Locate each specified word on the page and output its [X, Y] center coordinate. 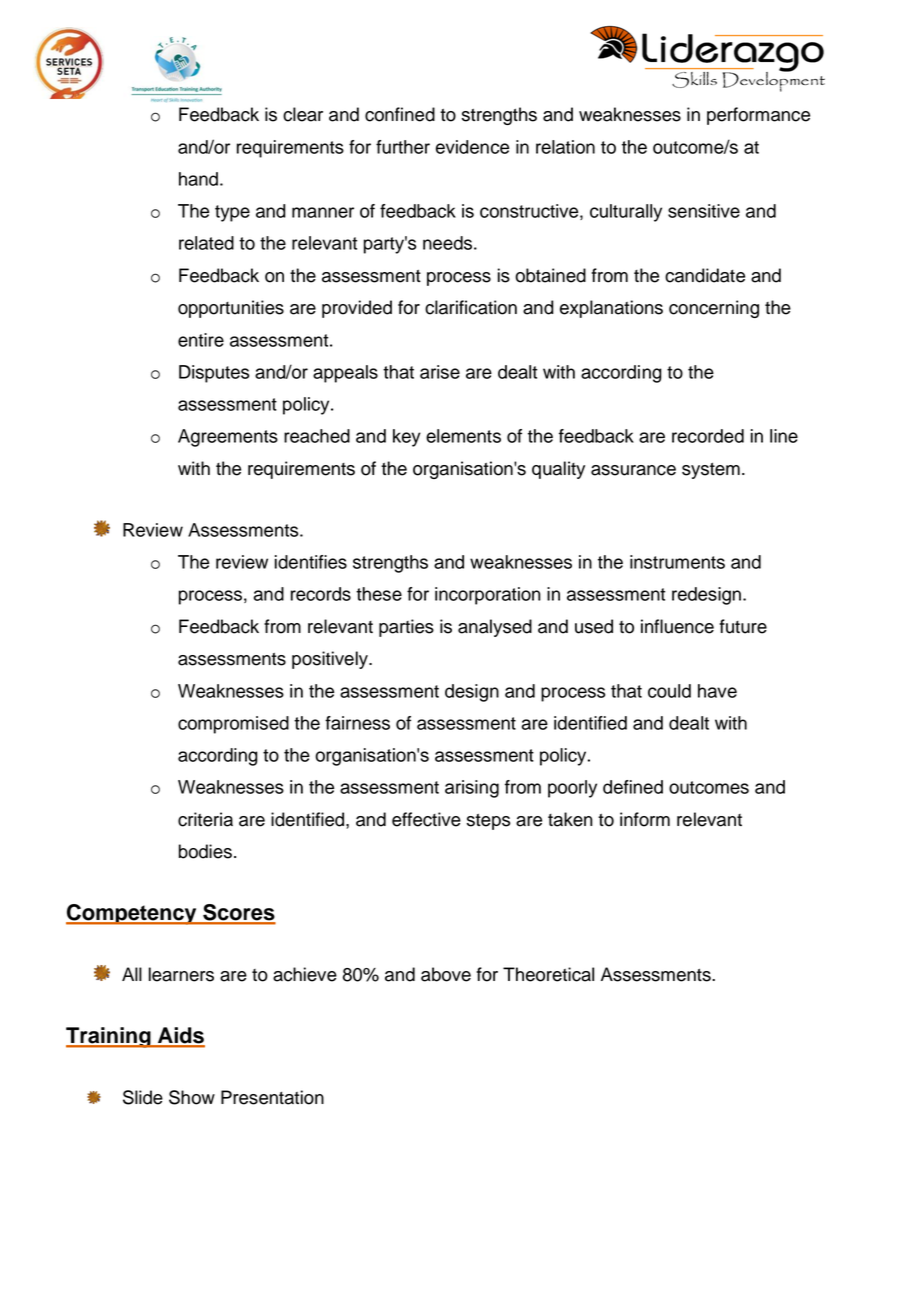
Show [192, 1097]
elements [463, 436]
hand [198, 179]
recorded [708, 436]
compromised [233, 725]
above [446, 974]
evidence [472, 147]
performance [758, 116]
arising [472, 789]
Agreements [228, 438]
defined [633, 787]
